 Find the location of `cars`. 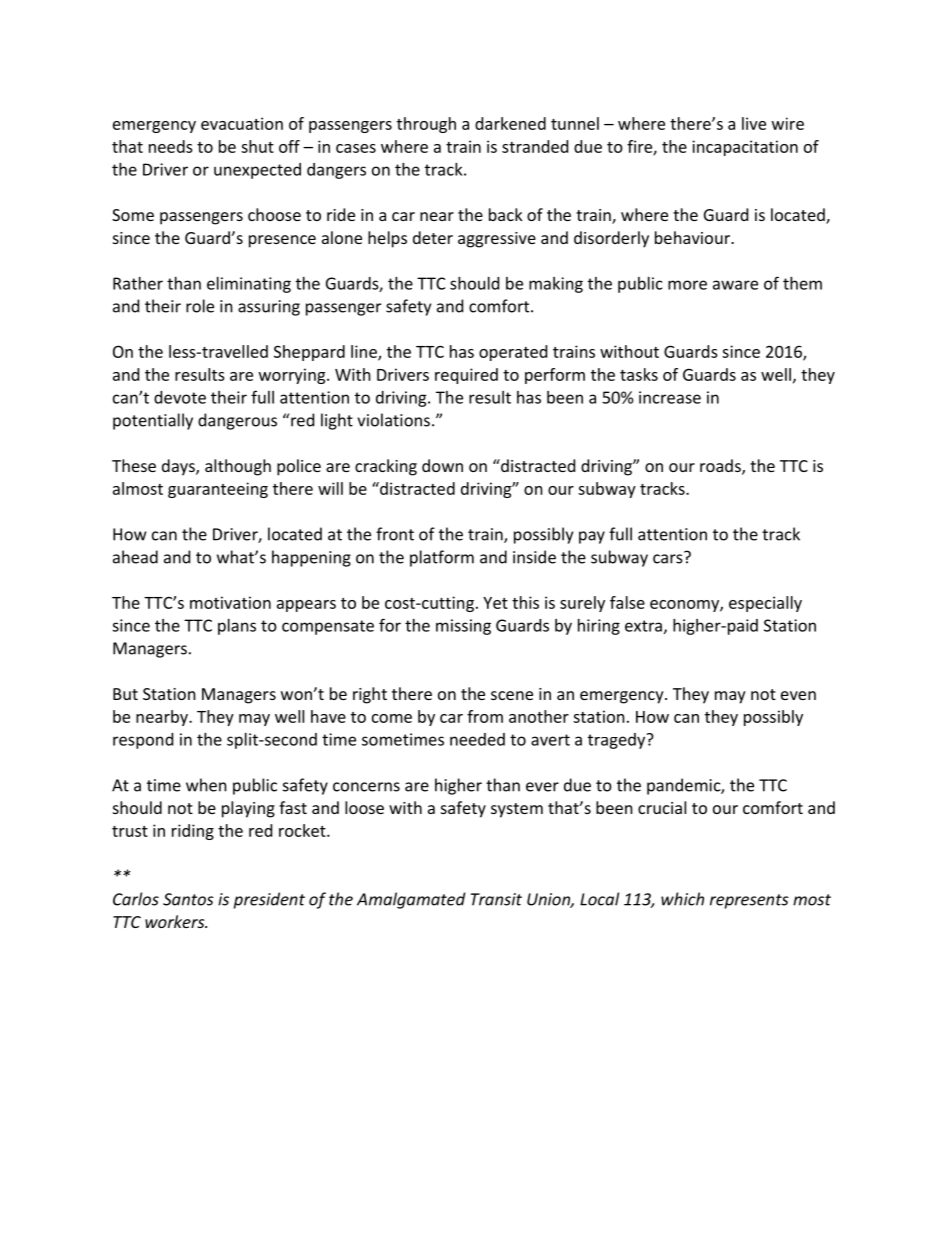

cars is located at coordinates (669, 558).
